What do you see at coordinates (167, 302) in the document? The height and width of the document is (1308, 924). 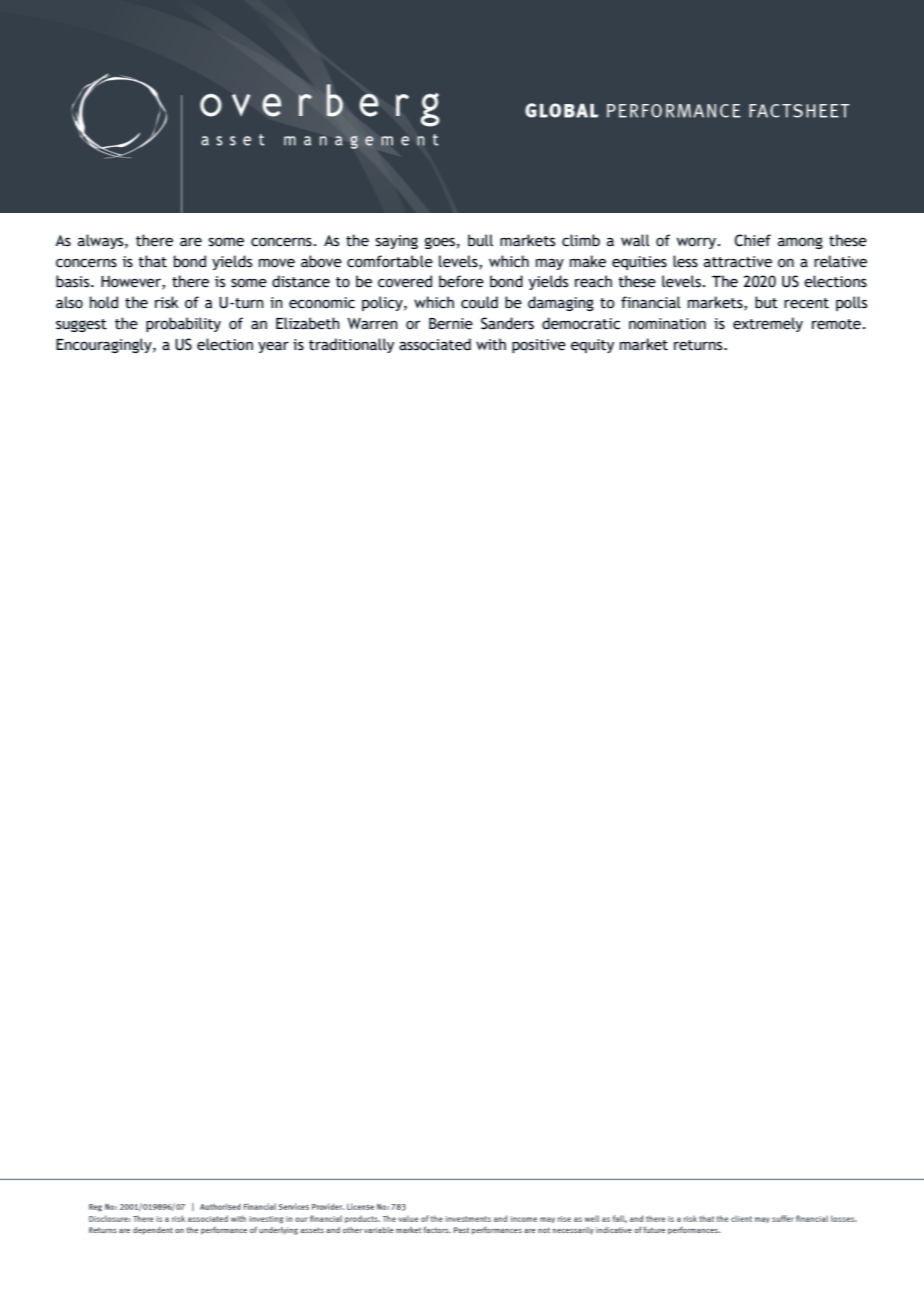 I see `risk` at bounding box center [167, 302].
